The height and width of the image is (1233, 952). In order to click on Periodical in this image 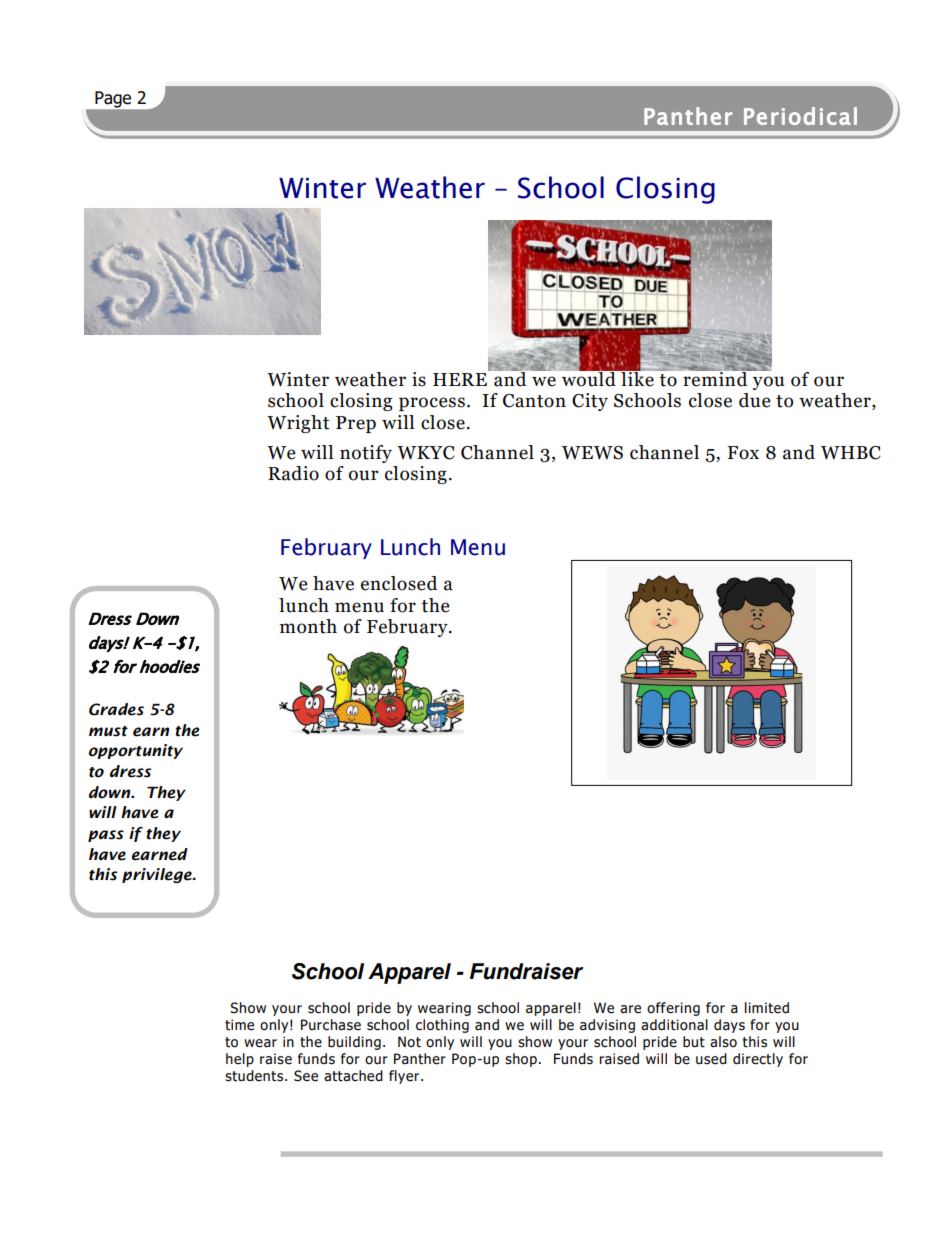, I will do `click(800, 116)`.
